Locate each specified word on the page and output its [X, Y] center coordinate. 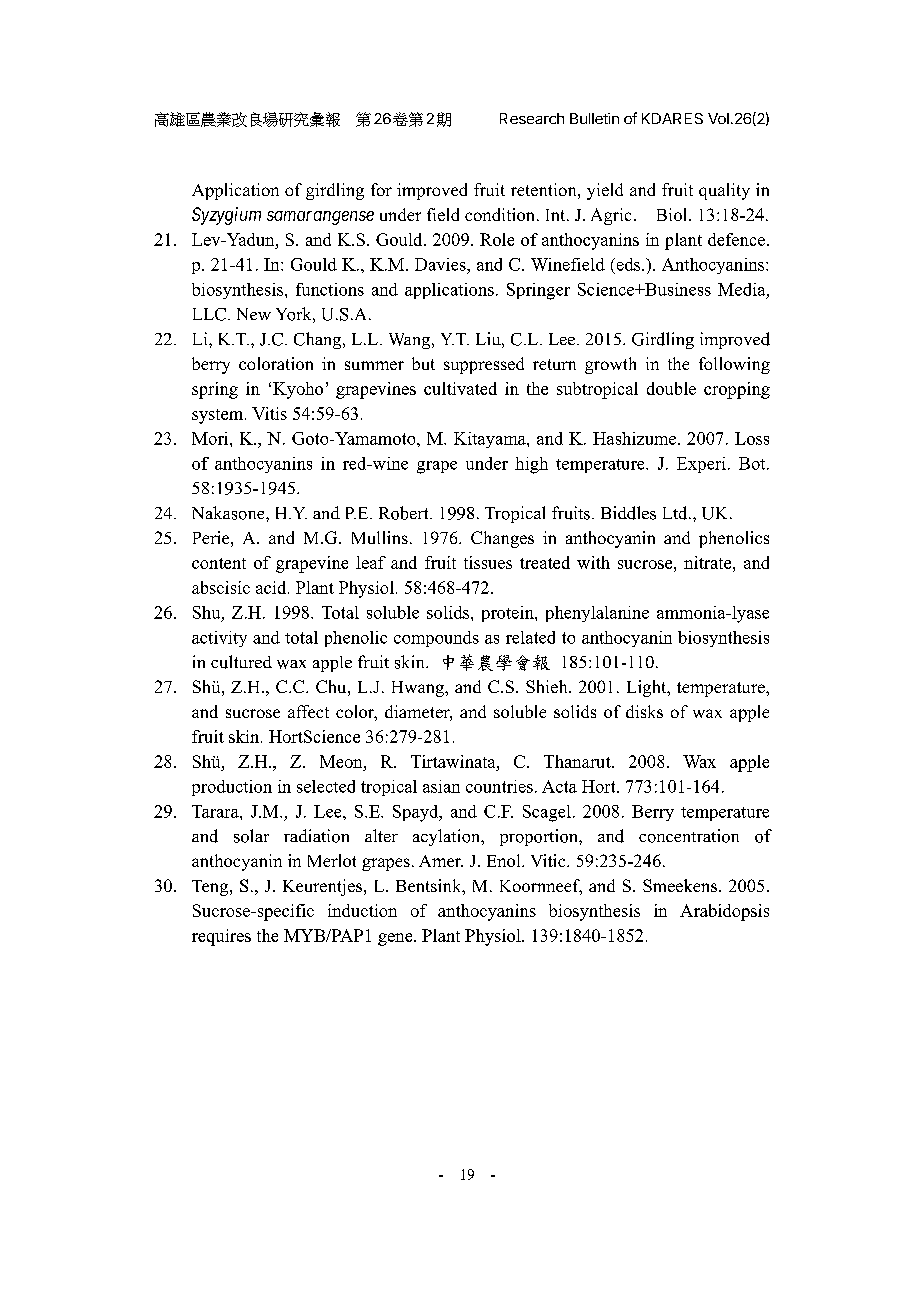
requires [221, 937]
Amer [441, 861]
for [381, 189]
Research [532, 118]
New [254, 314]
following [734, 365]
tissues [488, 562]
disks [644, 711]
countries [499, 786]
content [219, 563]
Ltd [676, 513]
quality [724, 191]
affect [308, 711]
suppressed [484, 365]
